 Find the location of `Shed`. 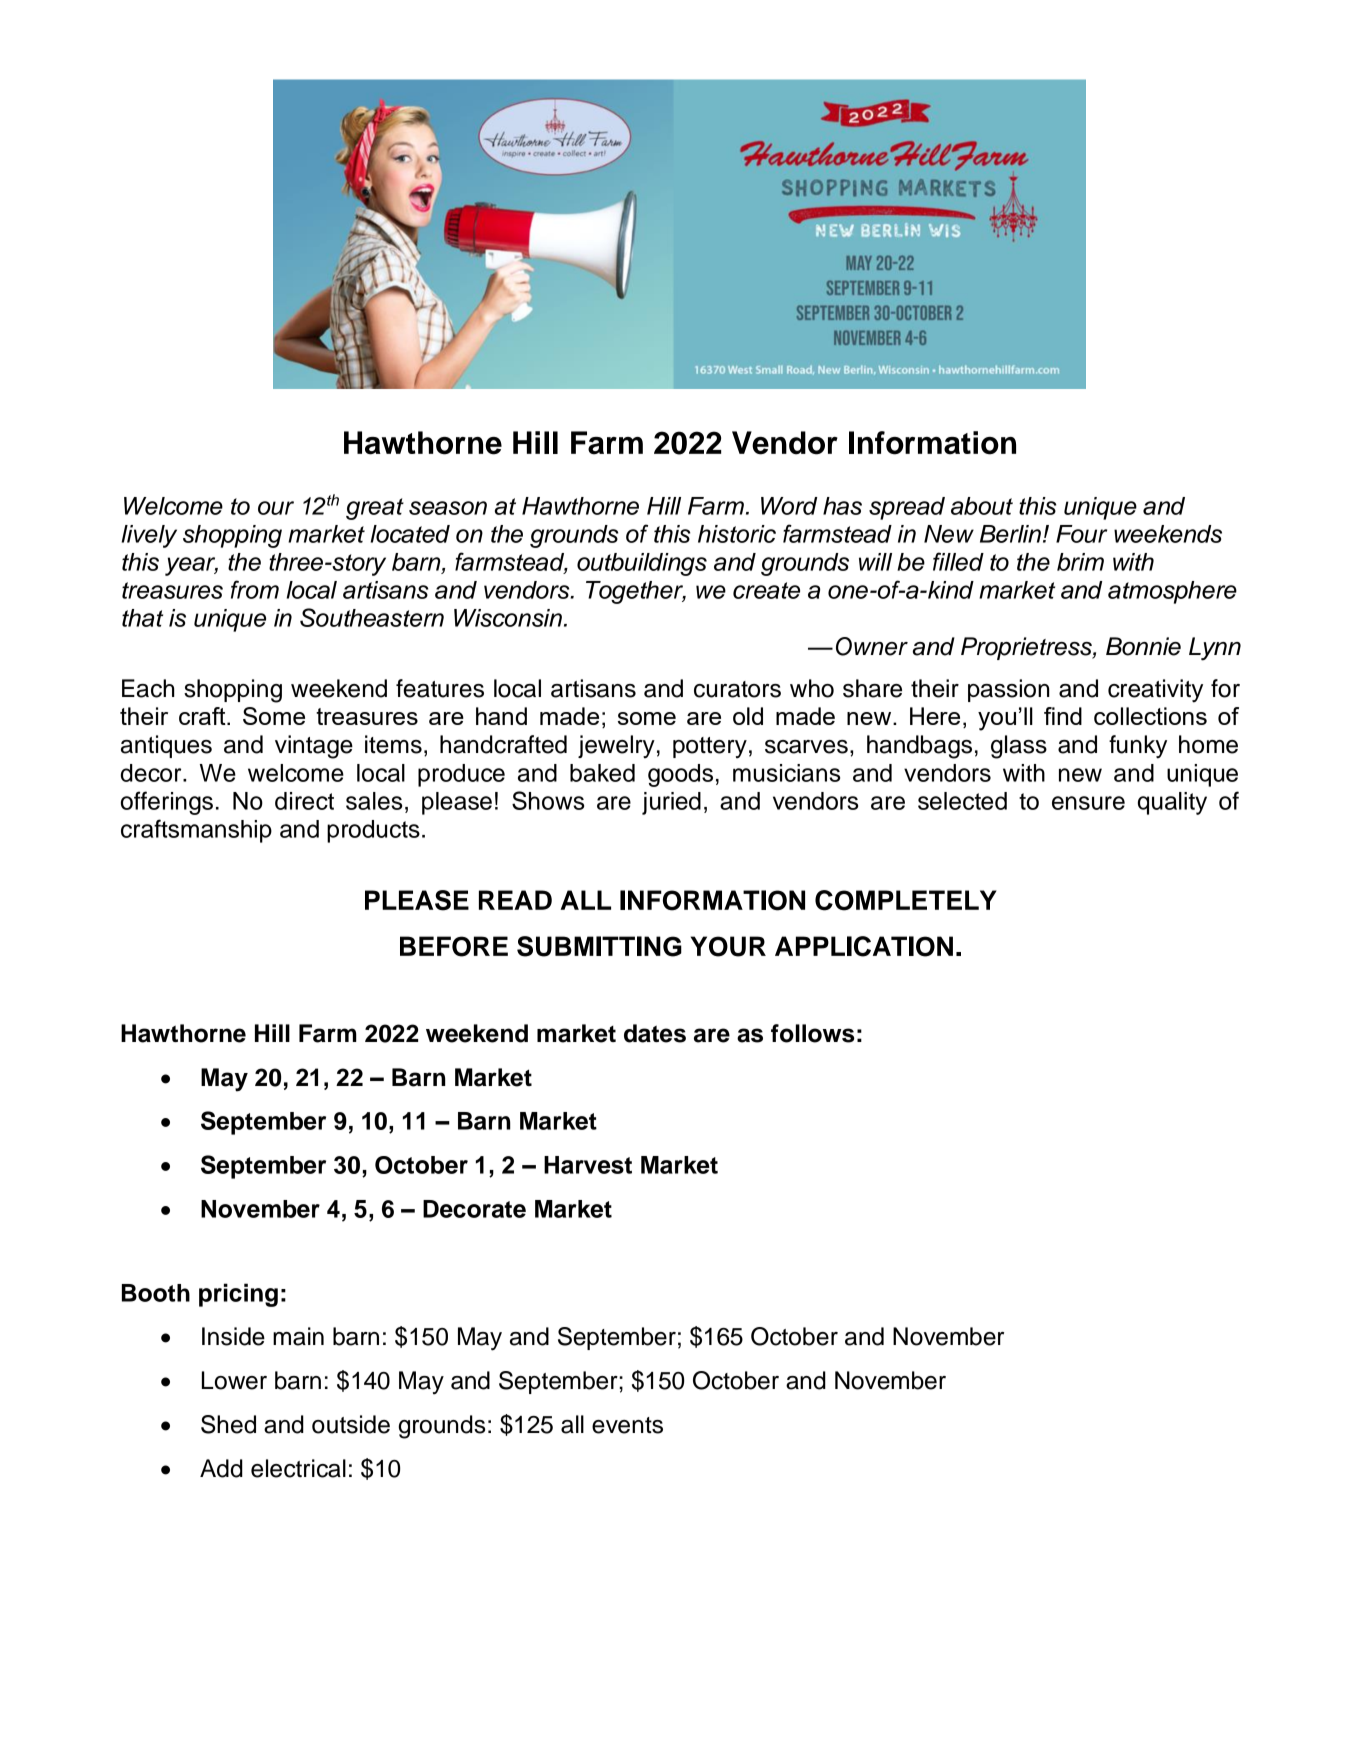

Shed is located at coordinates (228, 1424).
